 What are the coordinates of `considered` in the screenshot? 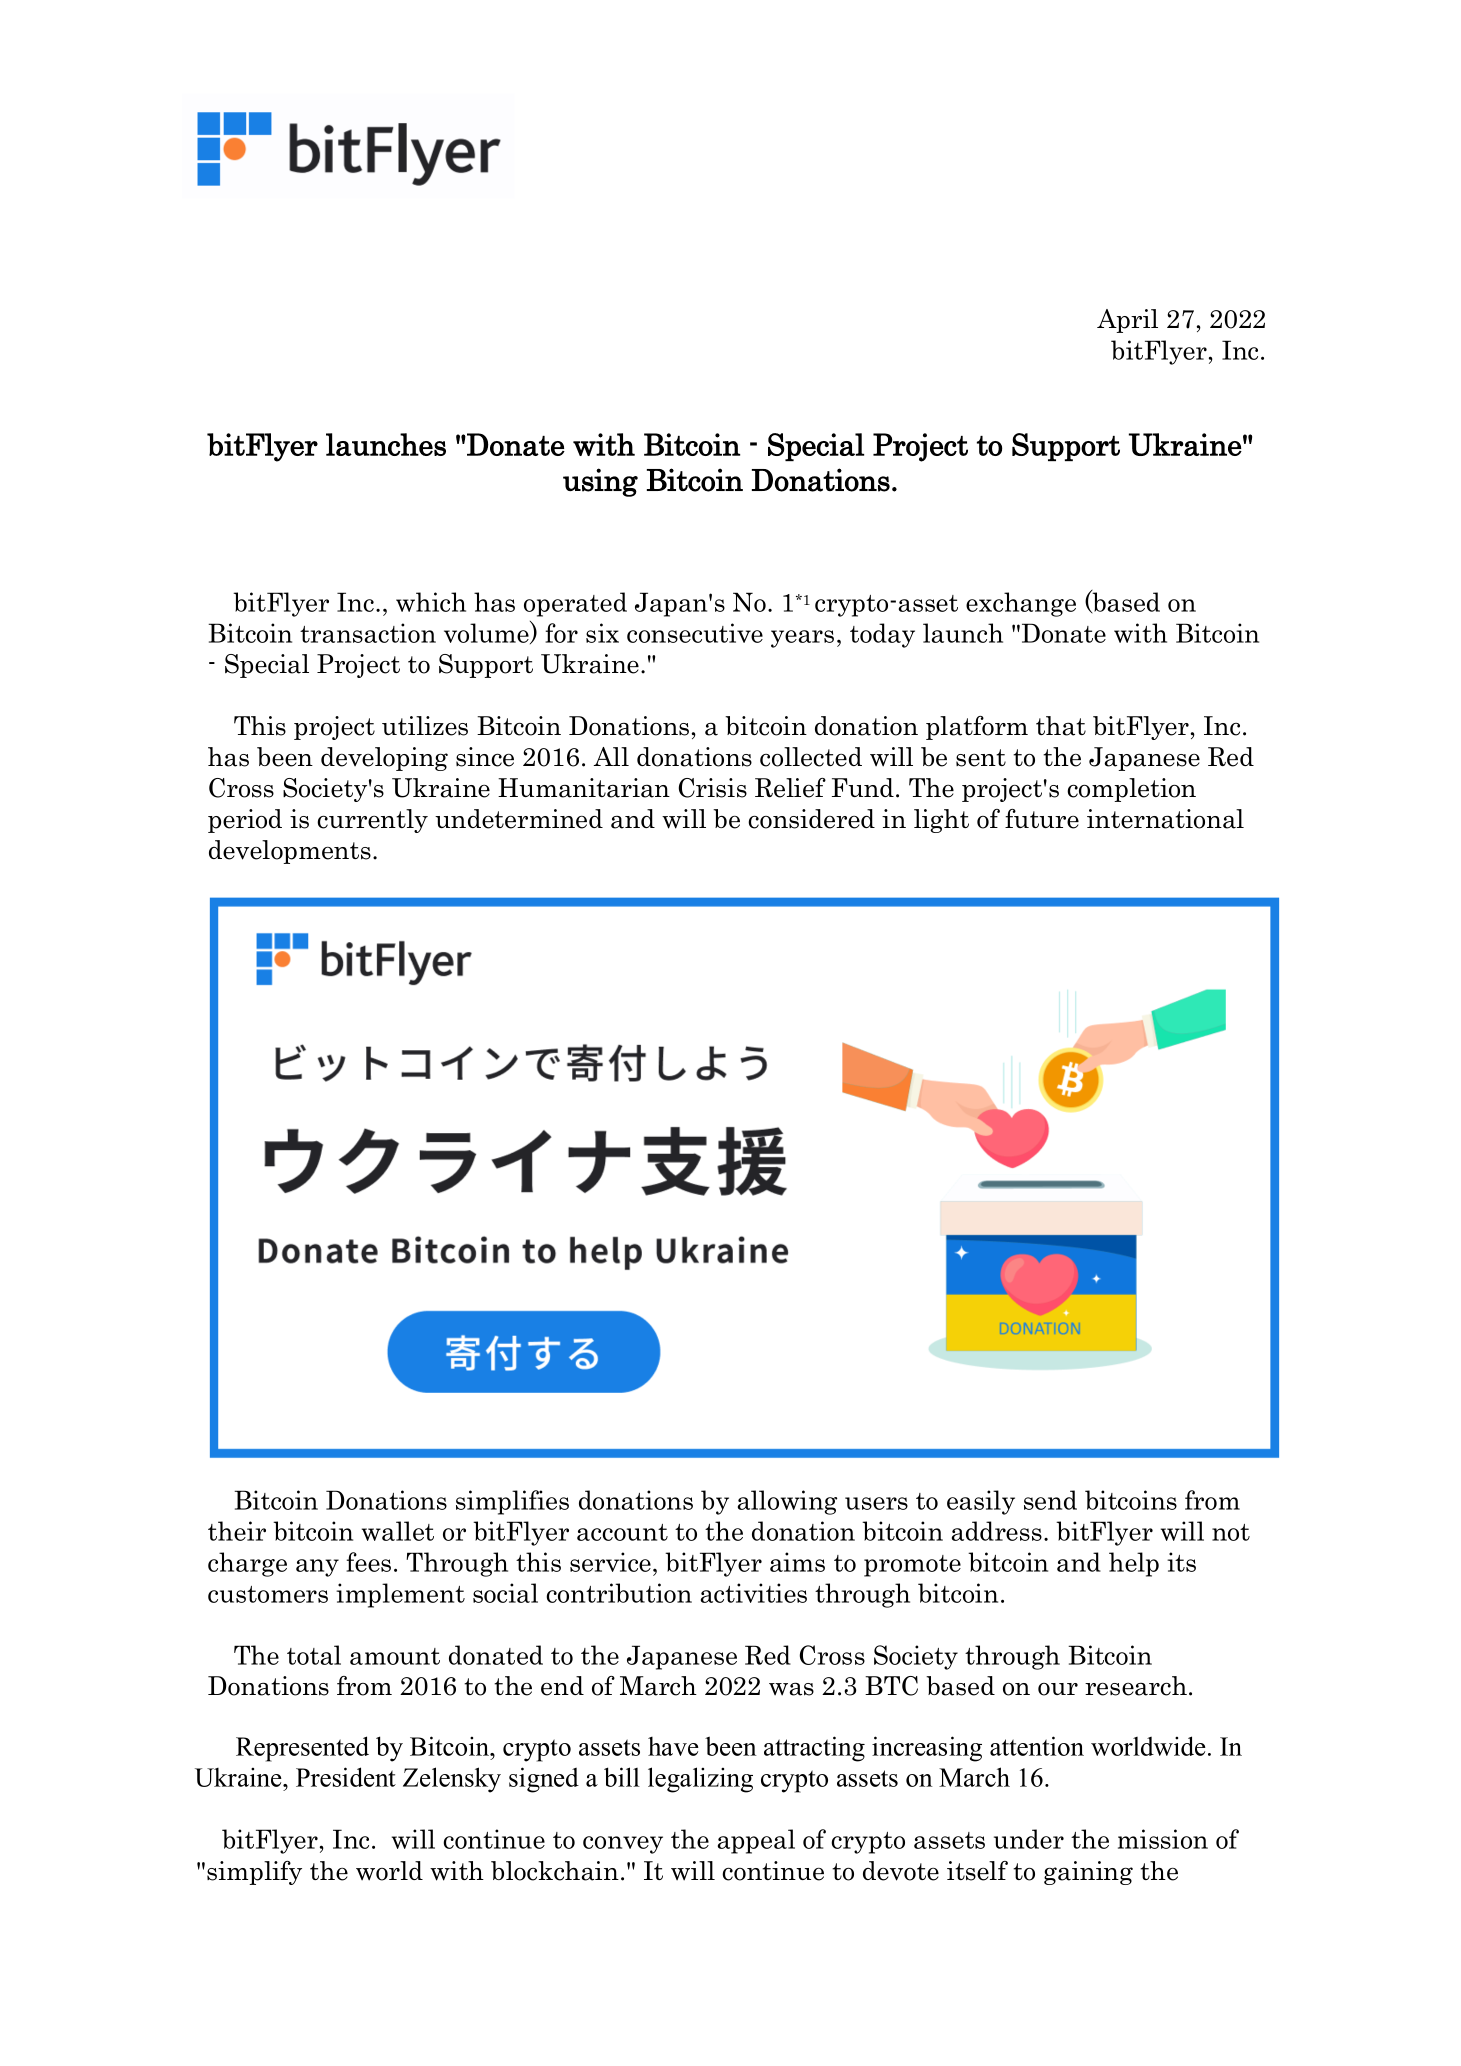 It's located at (811, 819).
